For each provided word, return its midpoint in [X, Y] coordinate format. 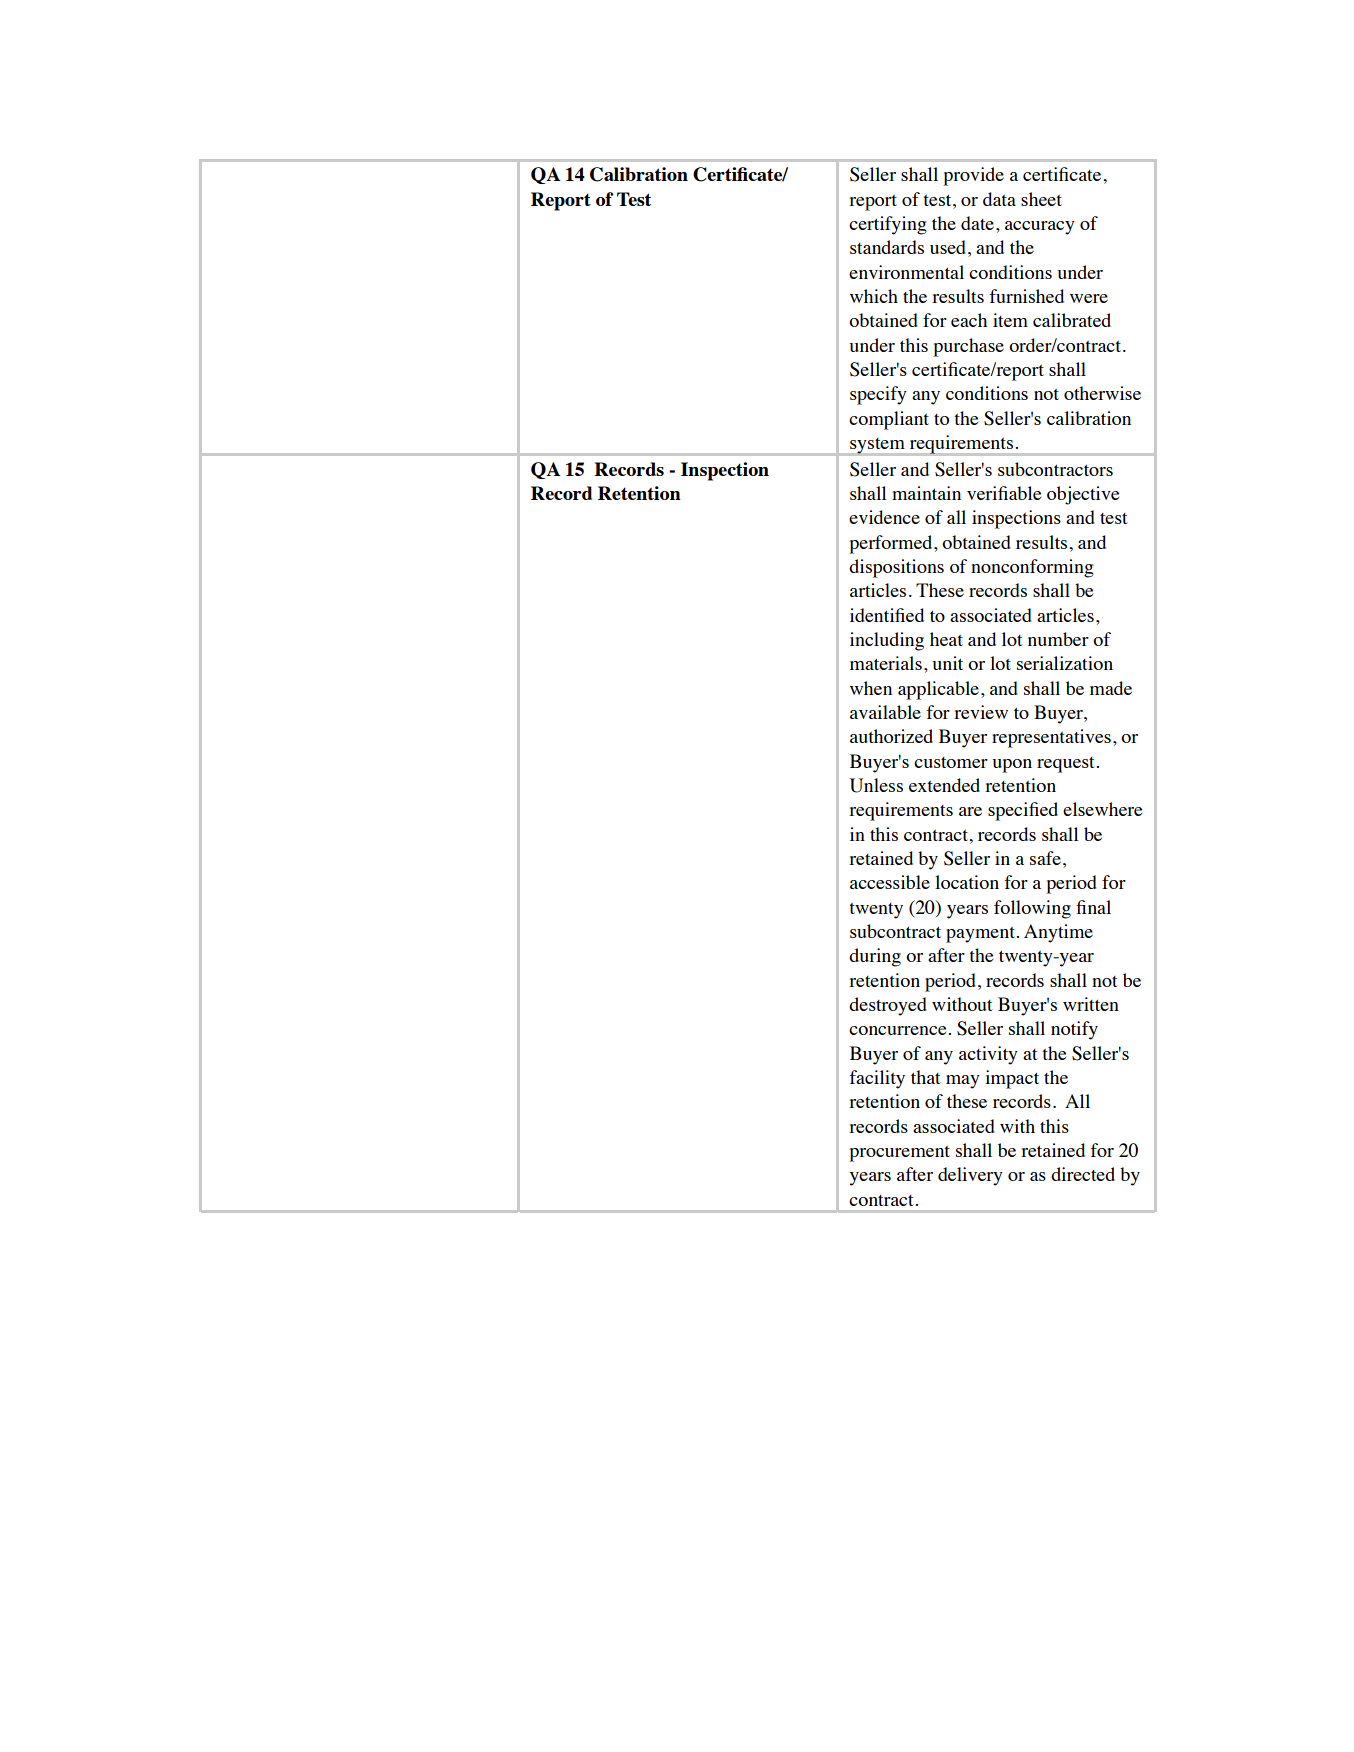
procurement [899, 1154]
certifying [888, 225]
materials [886, 663]
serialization [1065, 663]
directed [1083, 1174]
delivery [970, 1176]
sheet [1041, 199]
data [999, 199]
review [981, 712]
